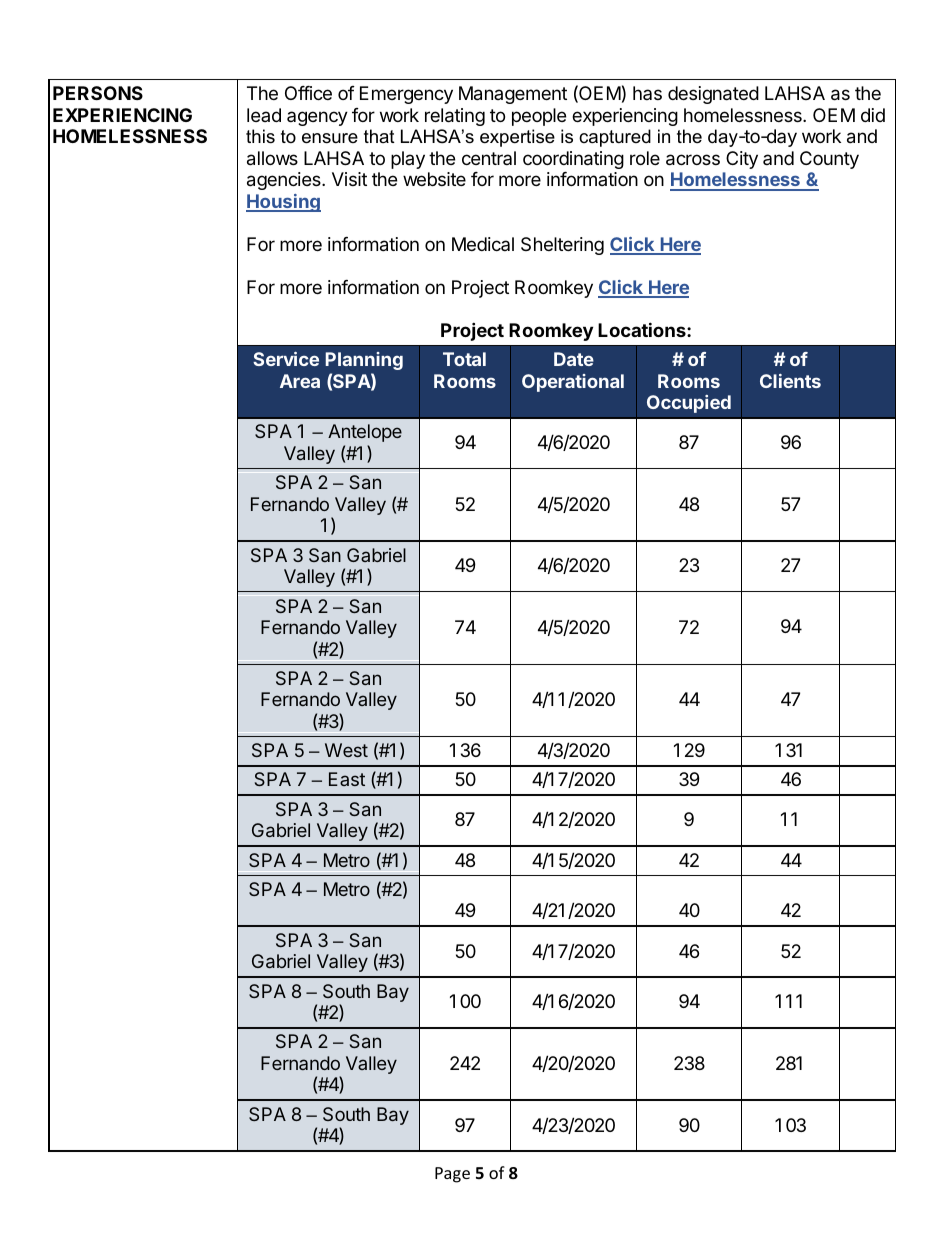 The height and width of the screenshot is (1233, 952). I want to click on East, so click(347, 779).
